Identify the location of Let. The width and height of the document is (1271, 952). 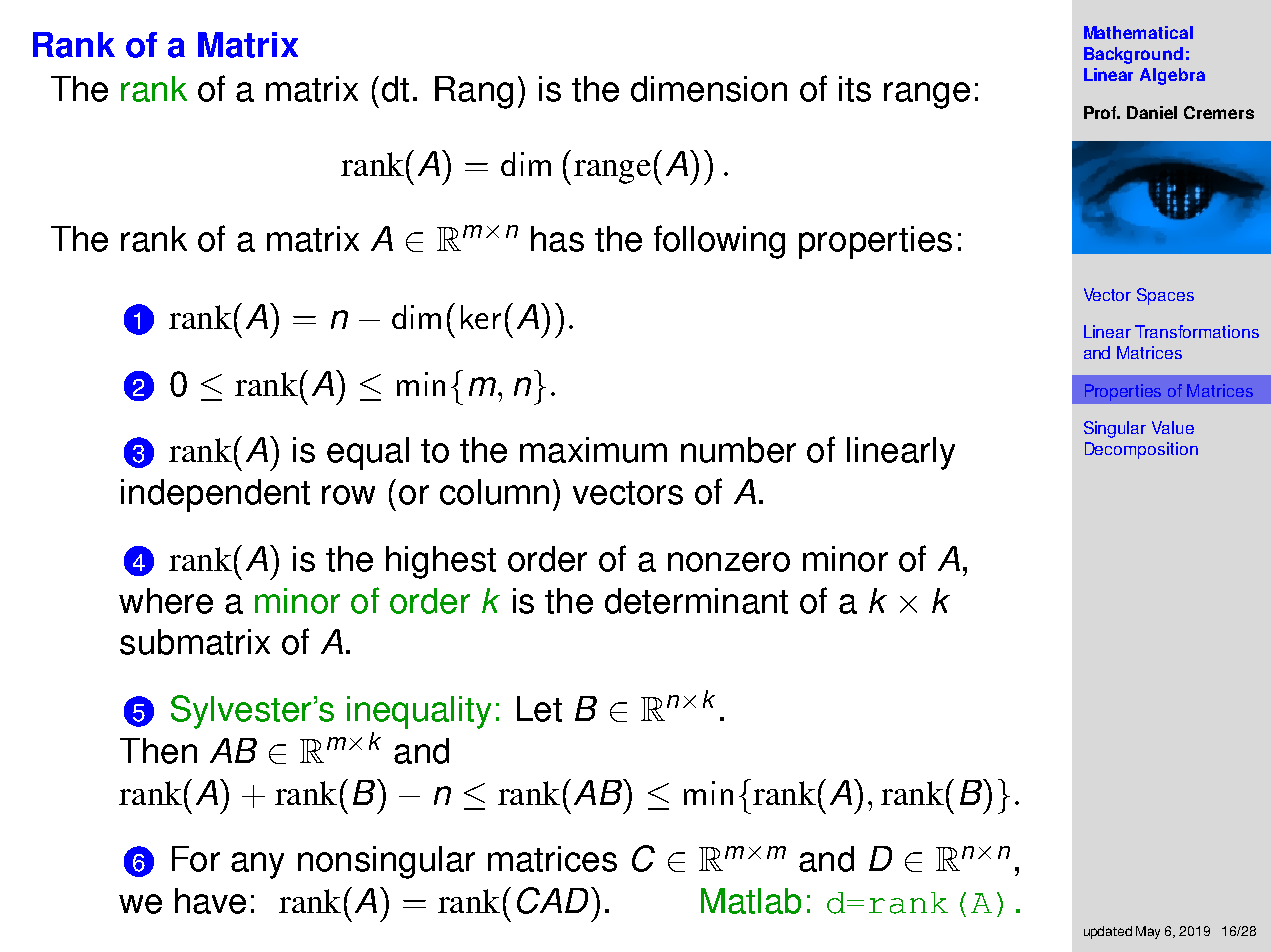
(539, 709).
